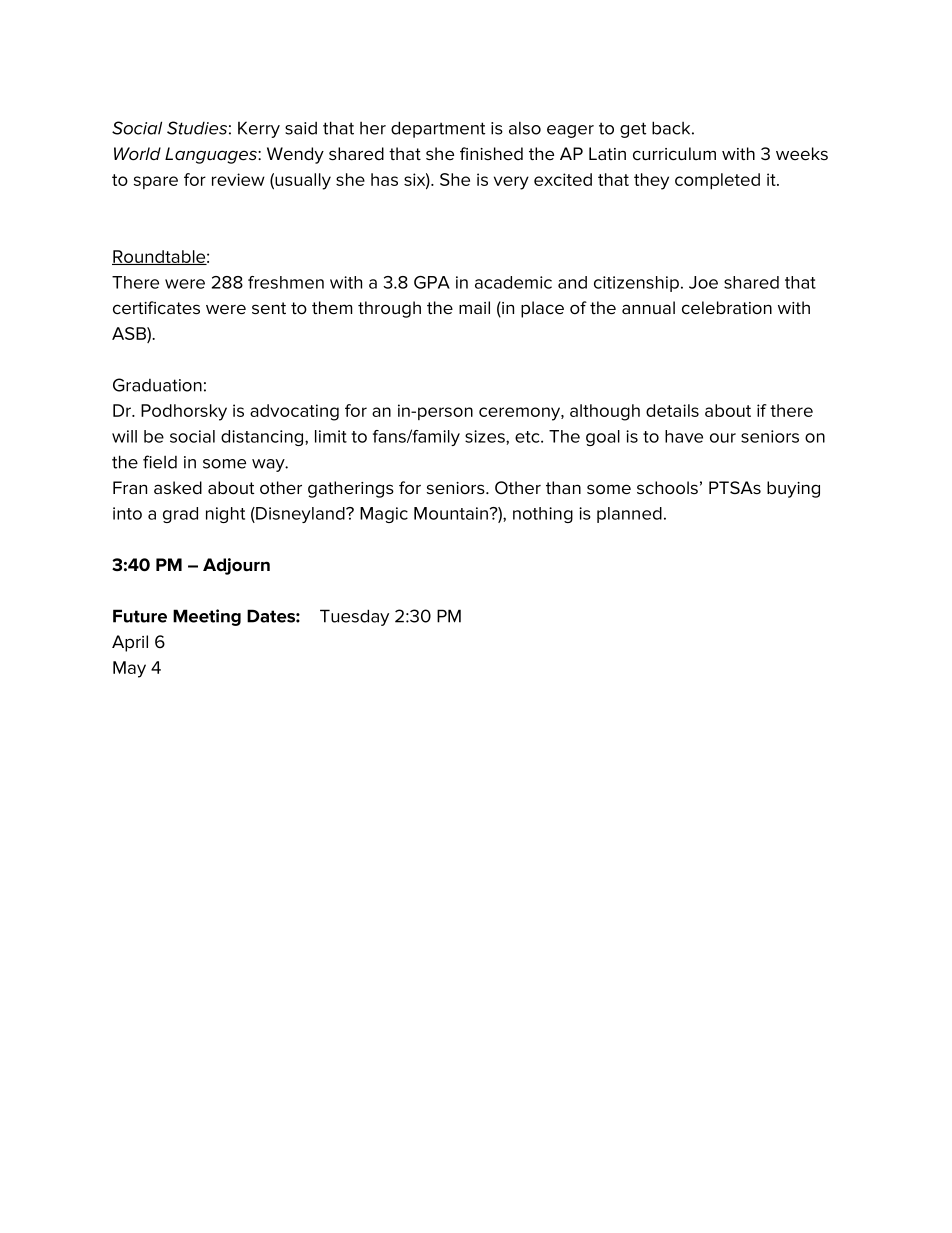  Describe the element at coordinates (354, 617) in the screenshot. I see `Tuesday` at that location.
